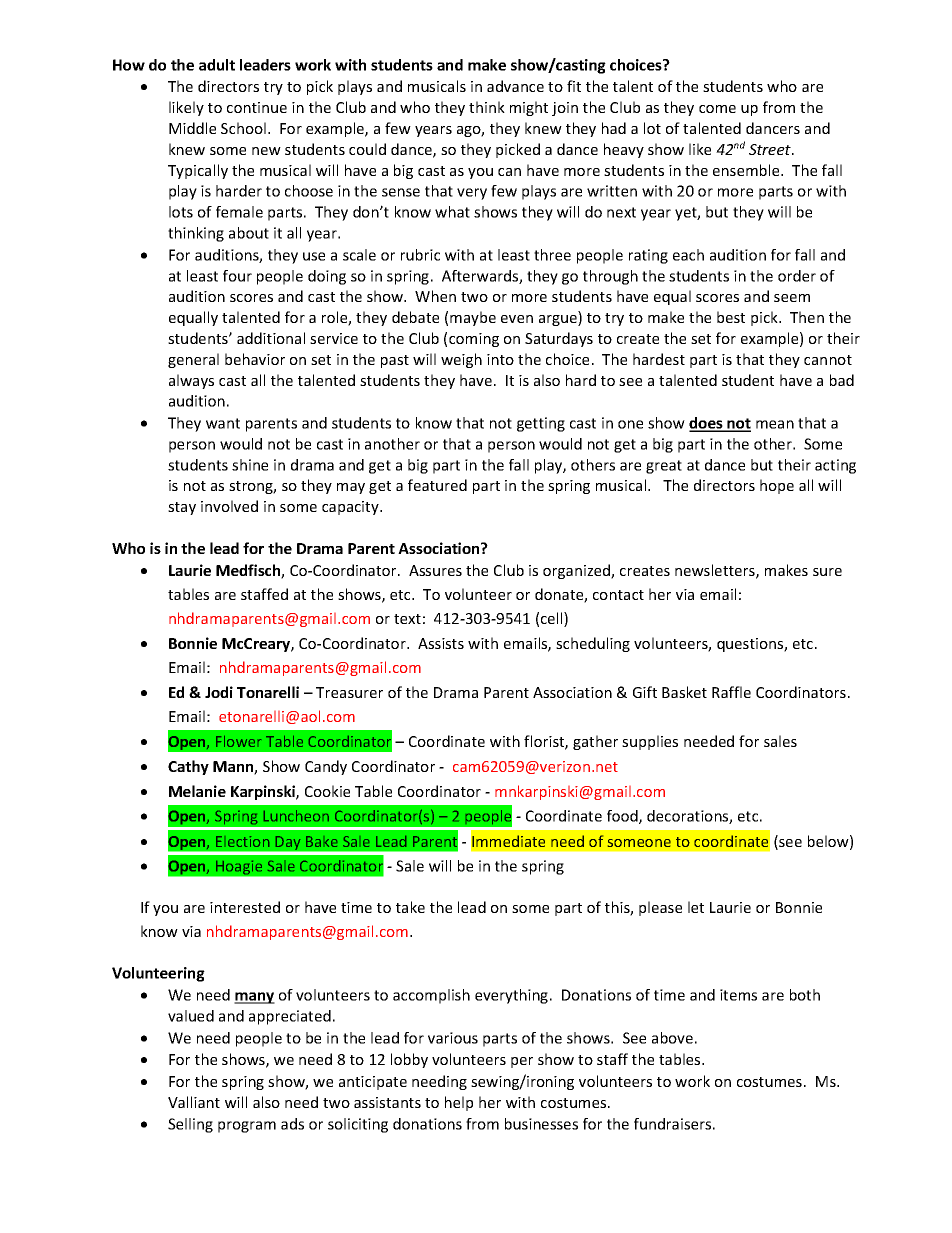 The width and height of the document is (952, 1233). What do you see at coordinates (515, 86) in the document?
I see `advance` at bounding box center [515, 86].
